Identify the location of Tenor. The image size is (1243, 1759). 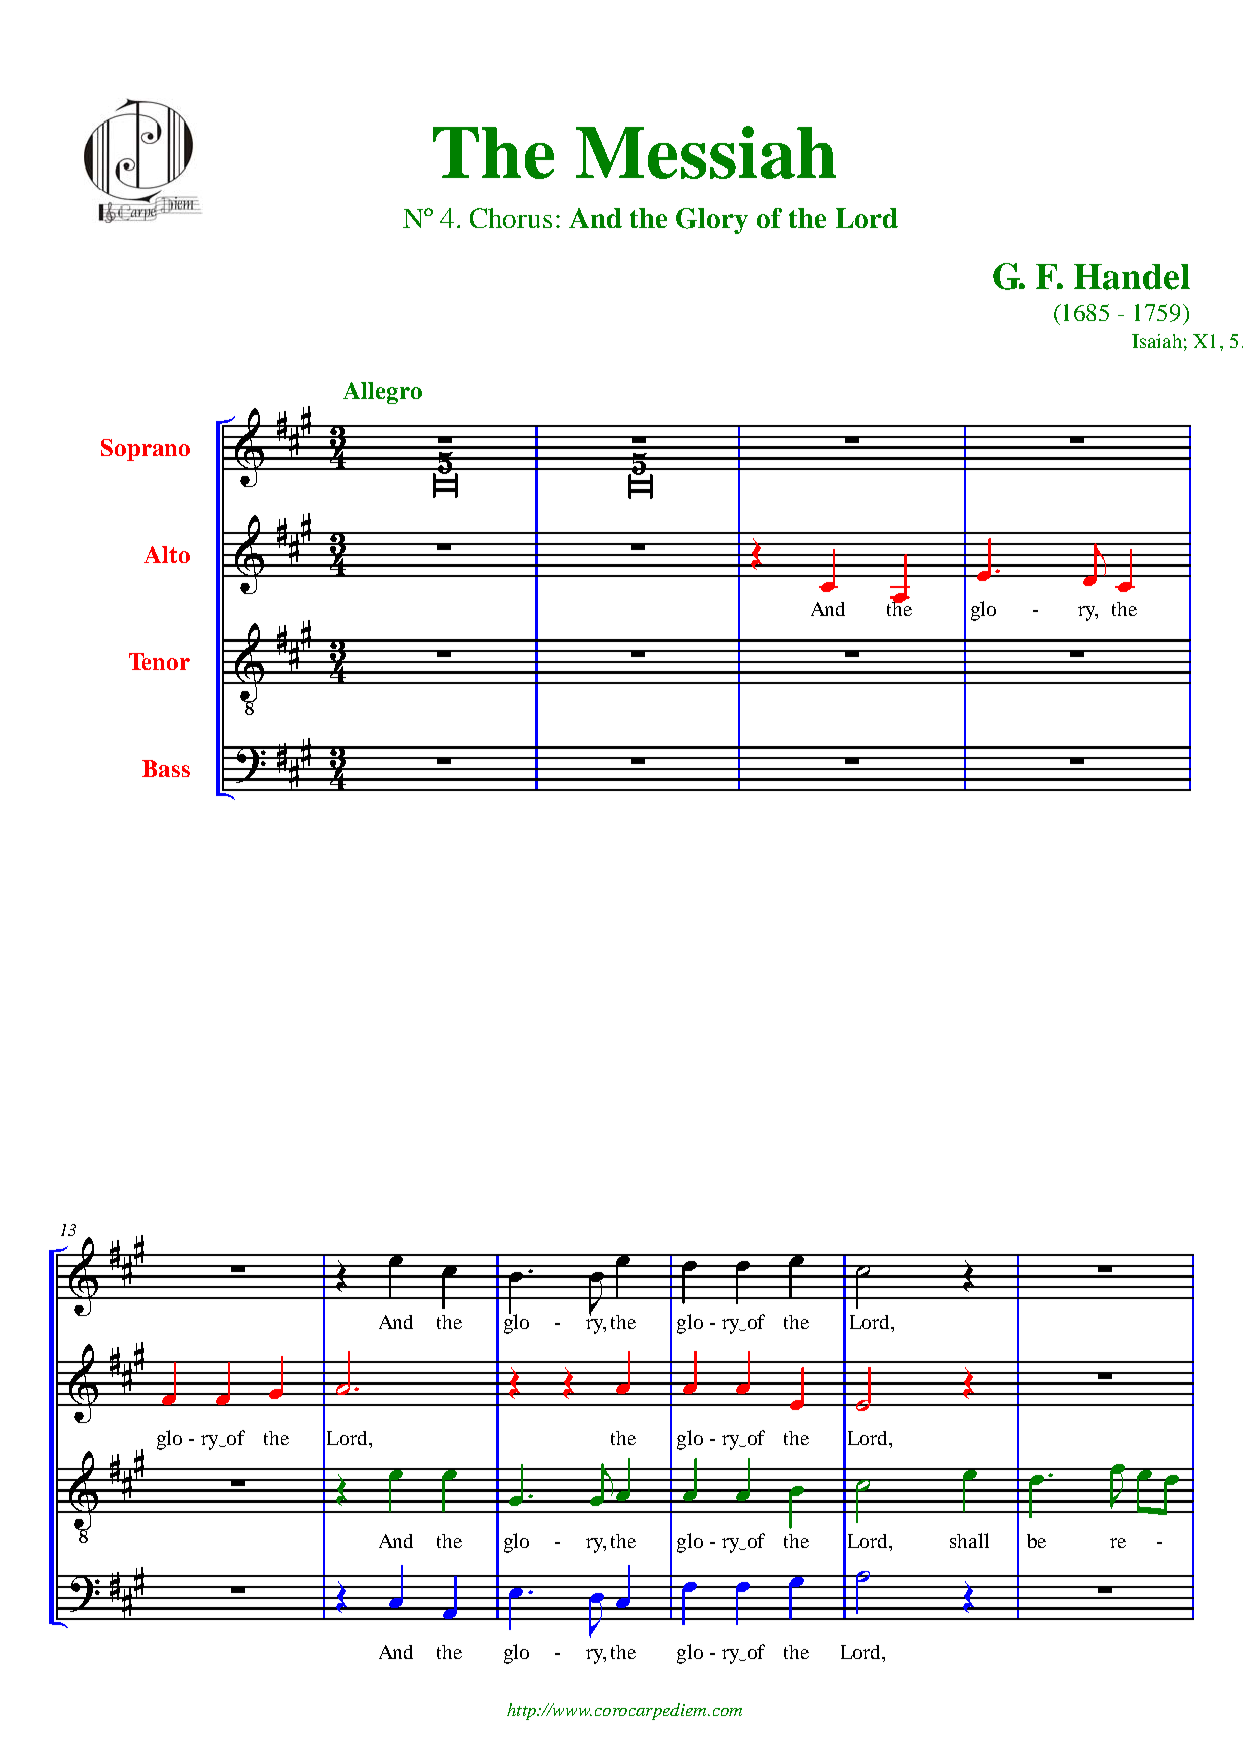
(159, 661).
